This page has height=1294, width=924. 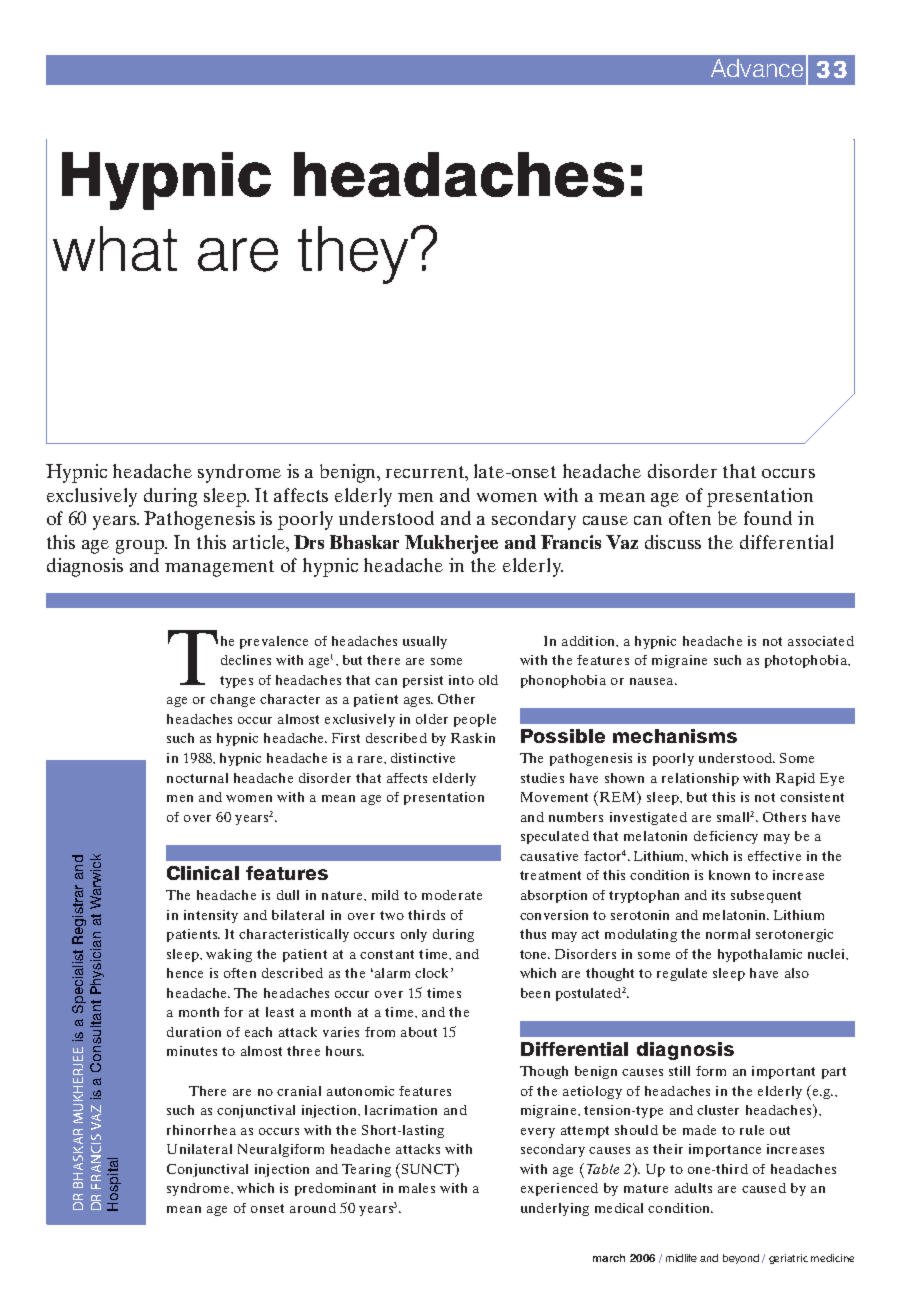 I want to click on rhinorrhea, so click(x=201, y=1130).
